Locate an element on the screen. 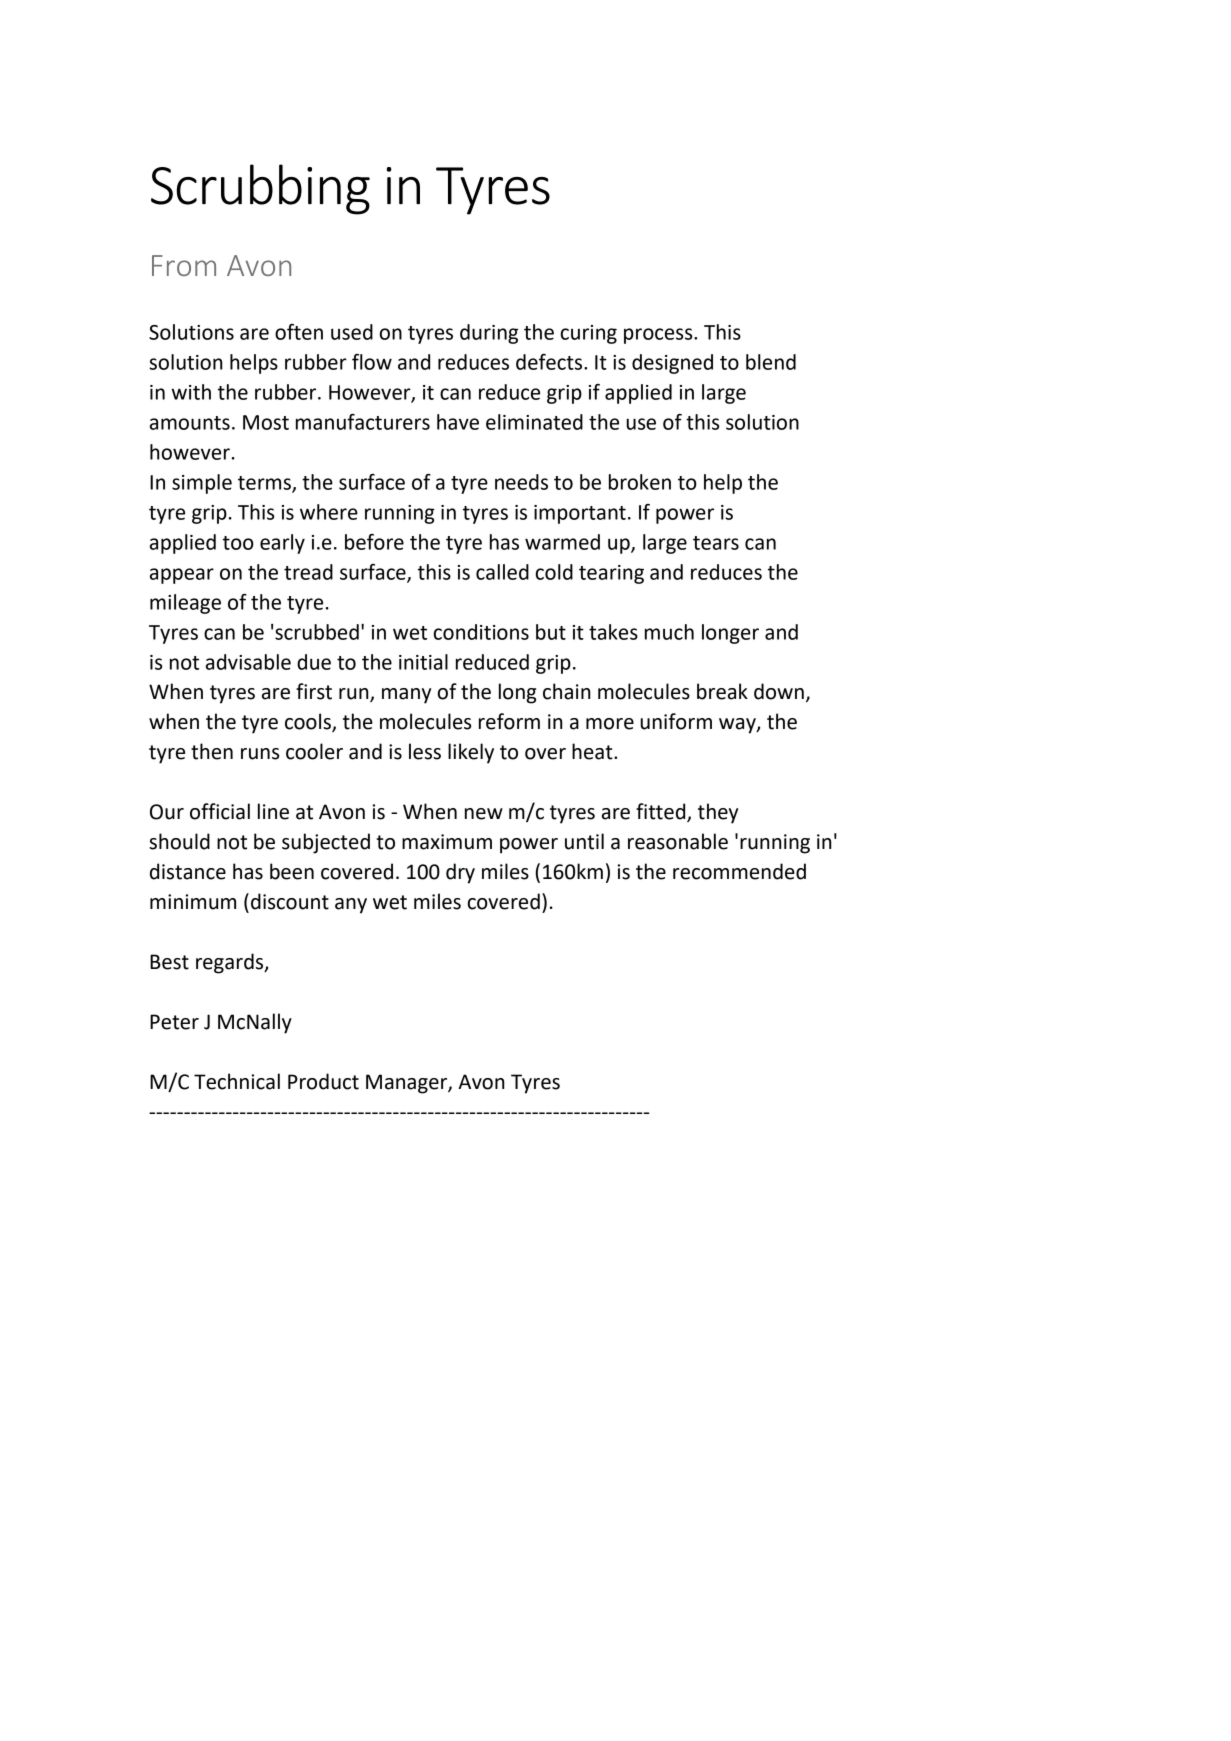  conditions is located at coordinates (481, 632).
